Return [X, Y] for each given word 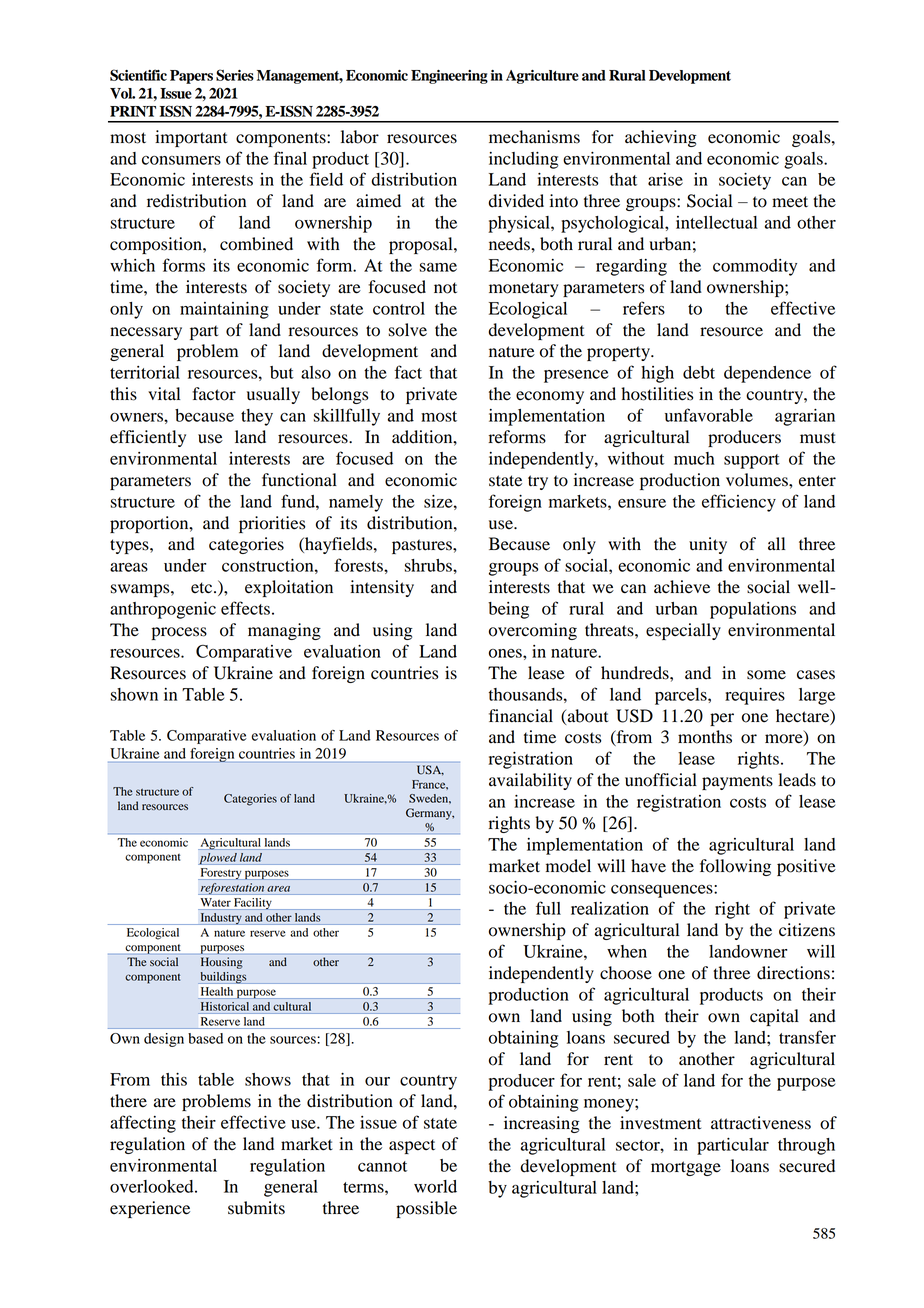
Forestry [221, 874]
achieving [661, 138]
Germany [430, 814]
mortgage [686, 1168]
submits [256, 1208]
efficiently [148, 438]
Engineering [449, 77]
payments [737, 782]
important [191, 138]
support [752, 461]
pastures [423, 546]
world [435, 1186]
